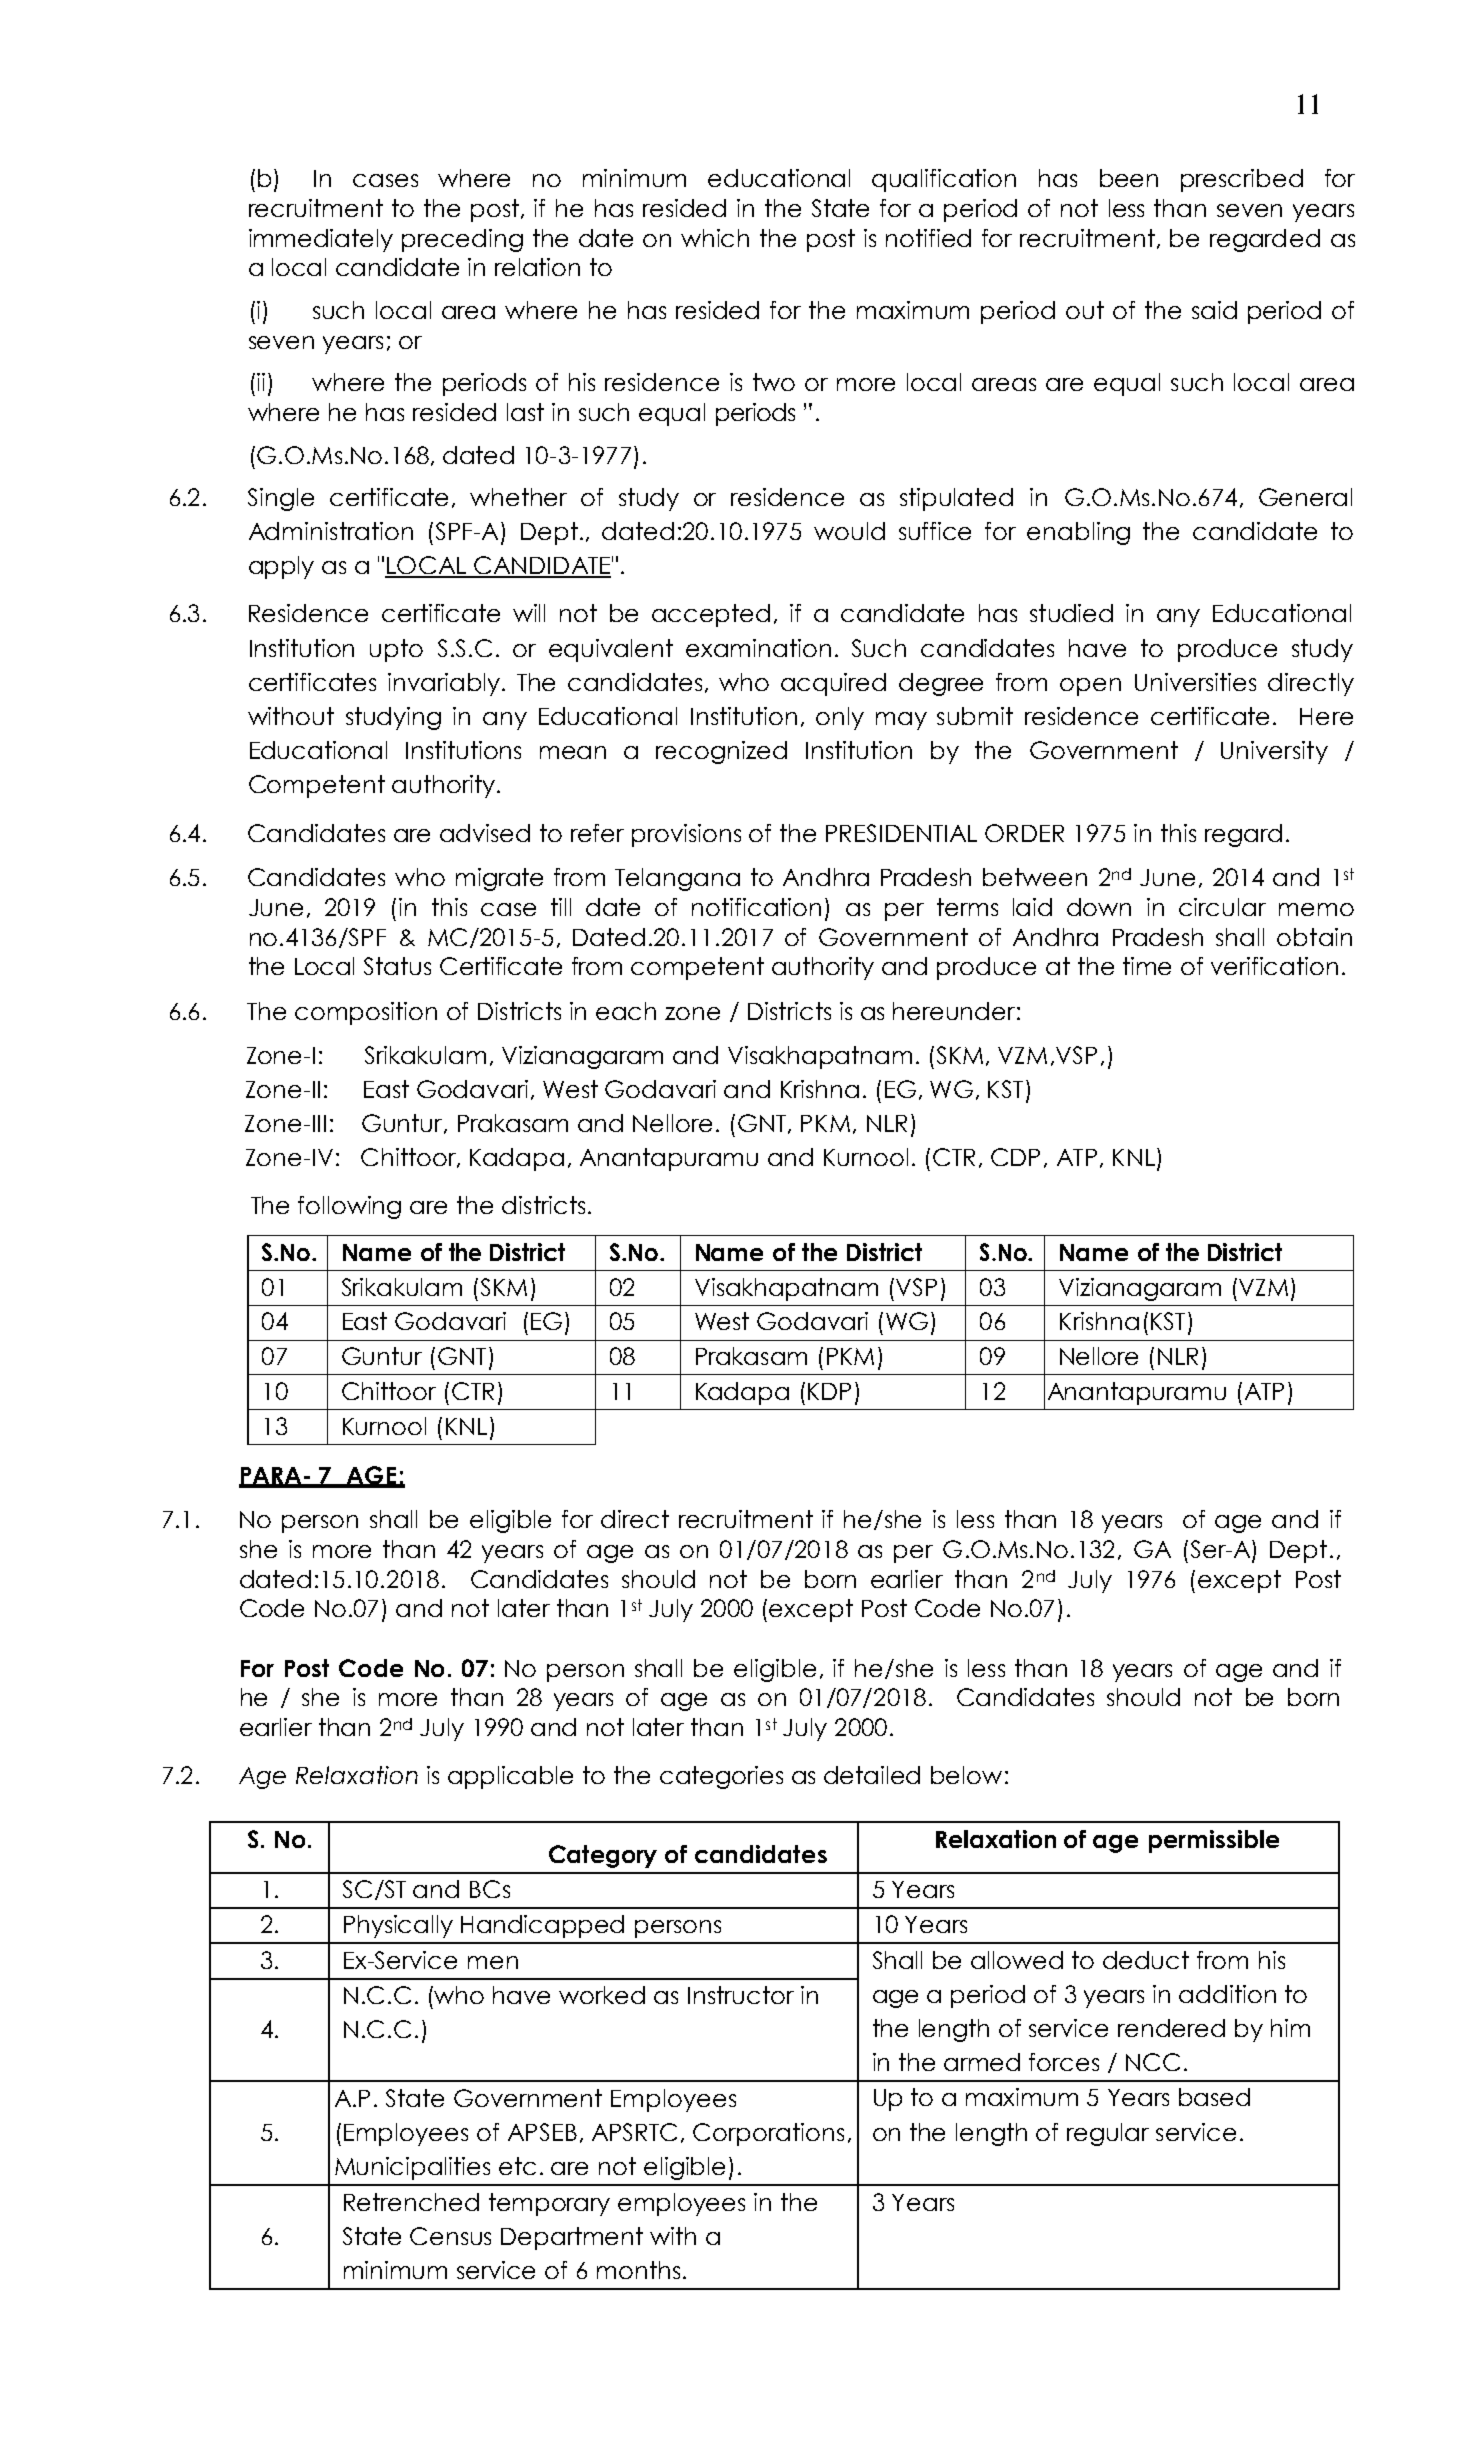 Image resolution: width=1483 pixels, height=2442 pixels. Describe the element at coordinates (1214, 1841) in the document. I see `permissible` at that location.
